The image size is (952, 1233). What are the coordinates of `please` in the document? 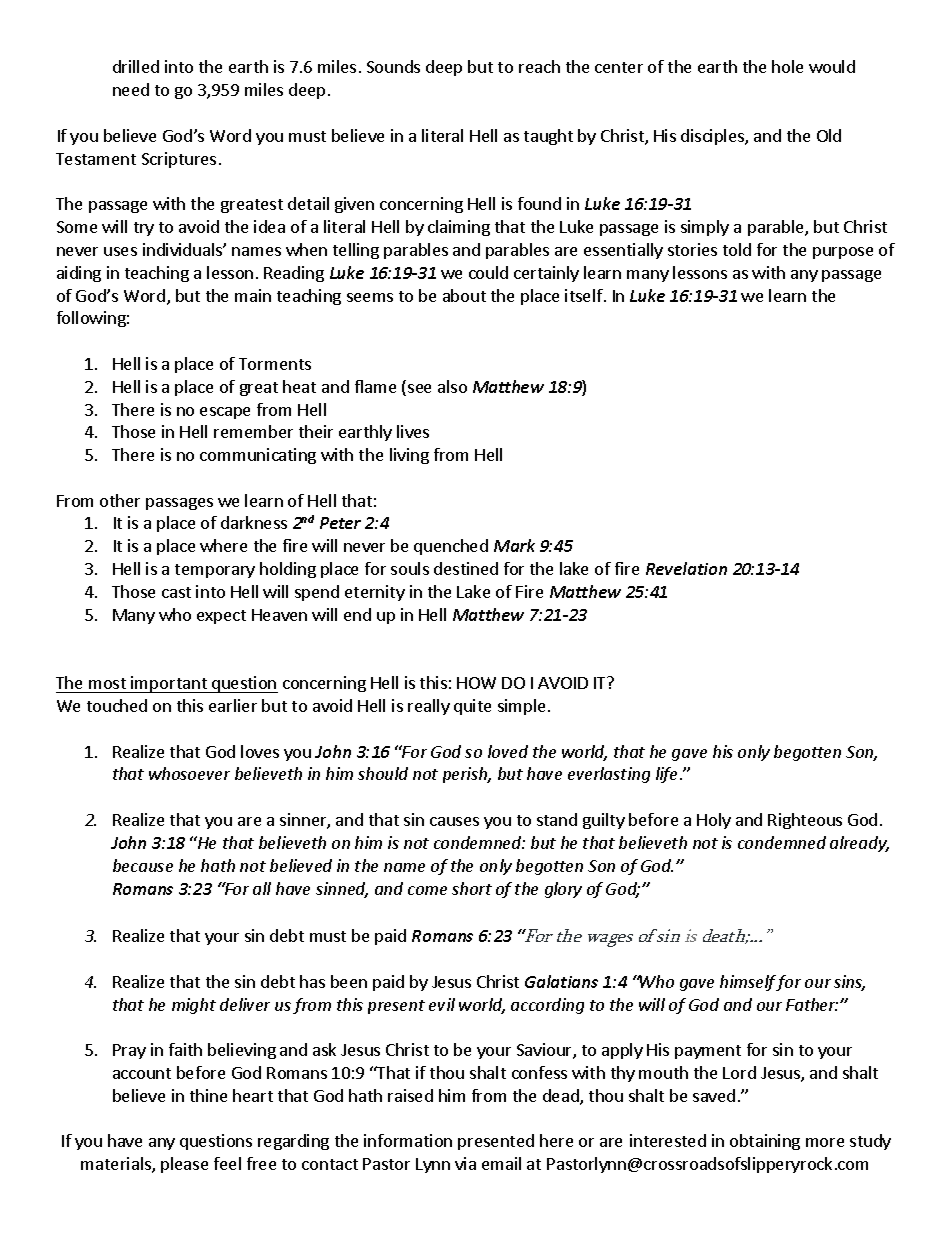 It's located at (184, 1165).
